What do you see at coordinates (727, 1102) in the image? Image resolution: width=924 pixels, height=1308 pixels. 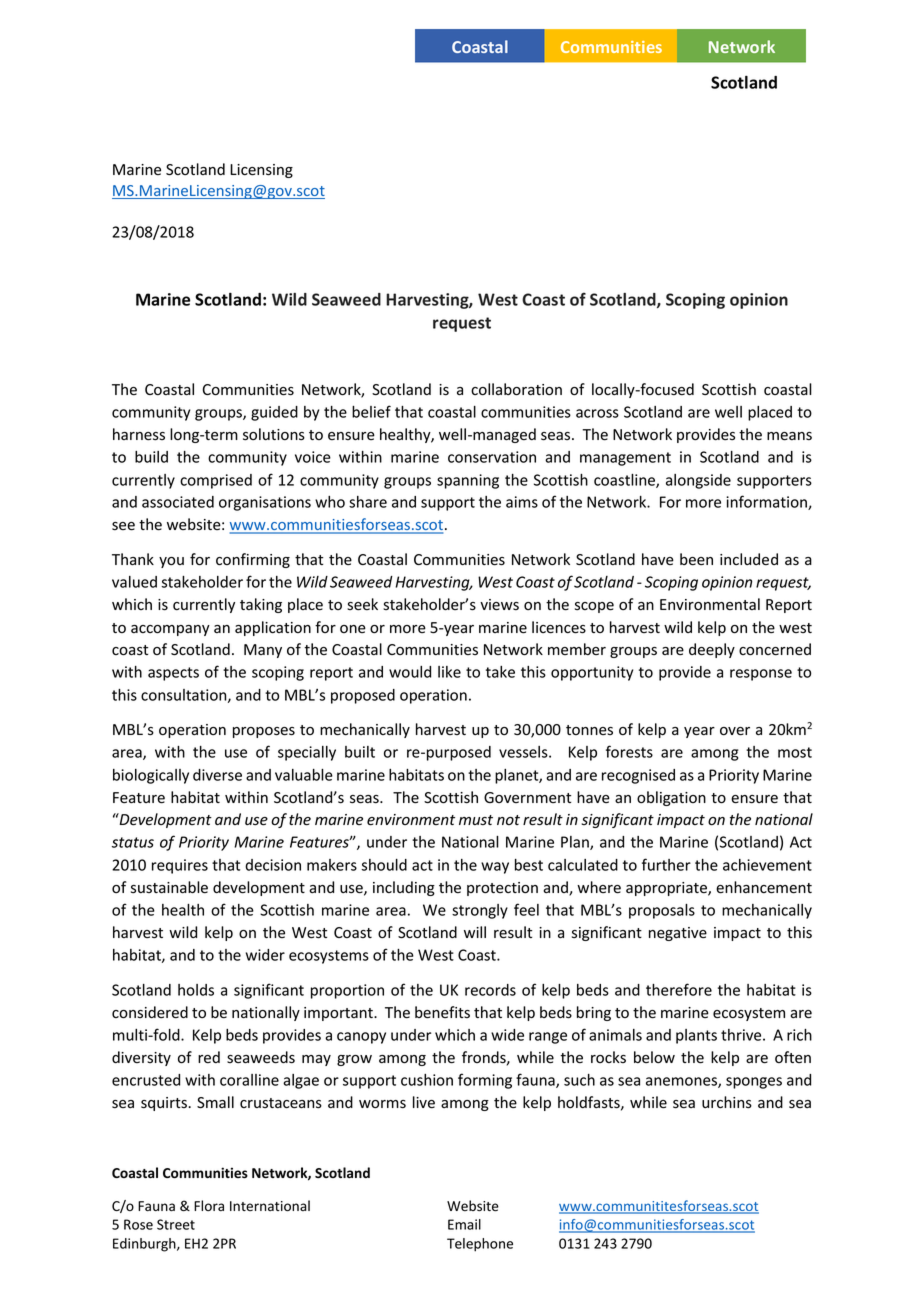 I see `urchins` at bounding box center [727, 1102].
